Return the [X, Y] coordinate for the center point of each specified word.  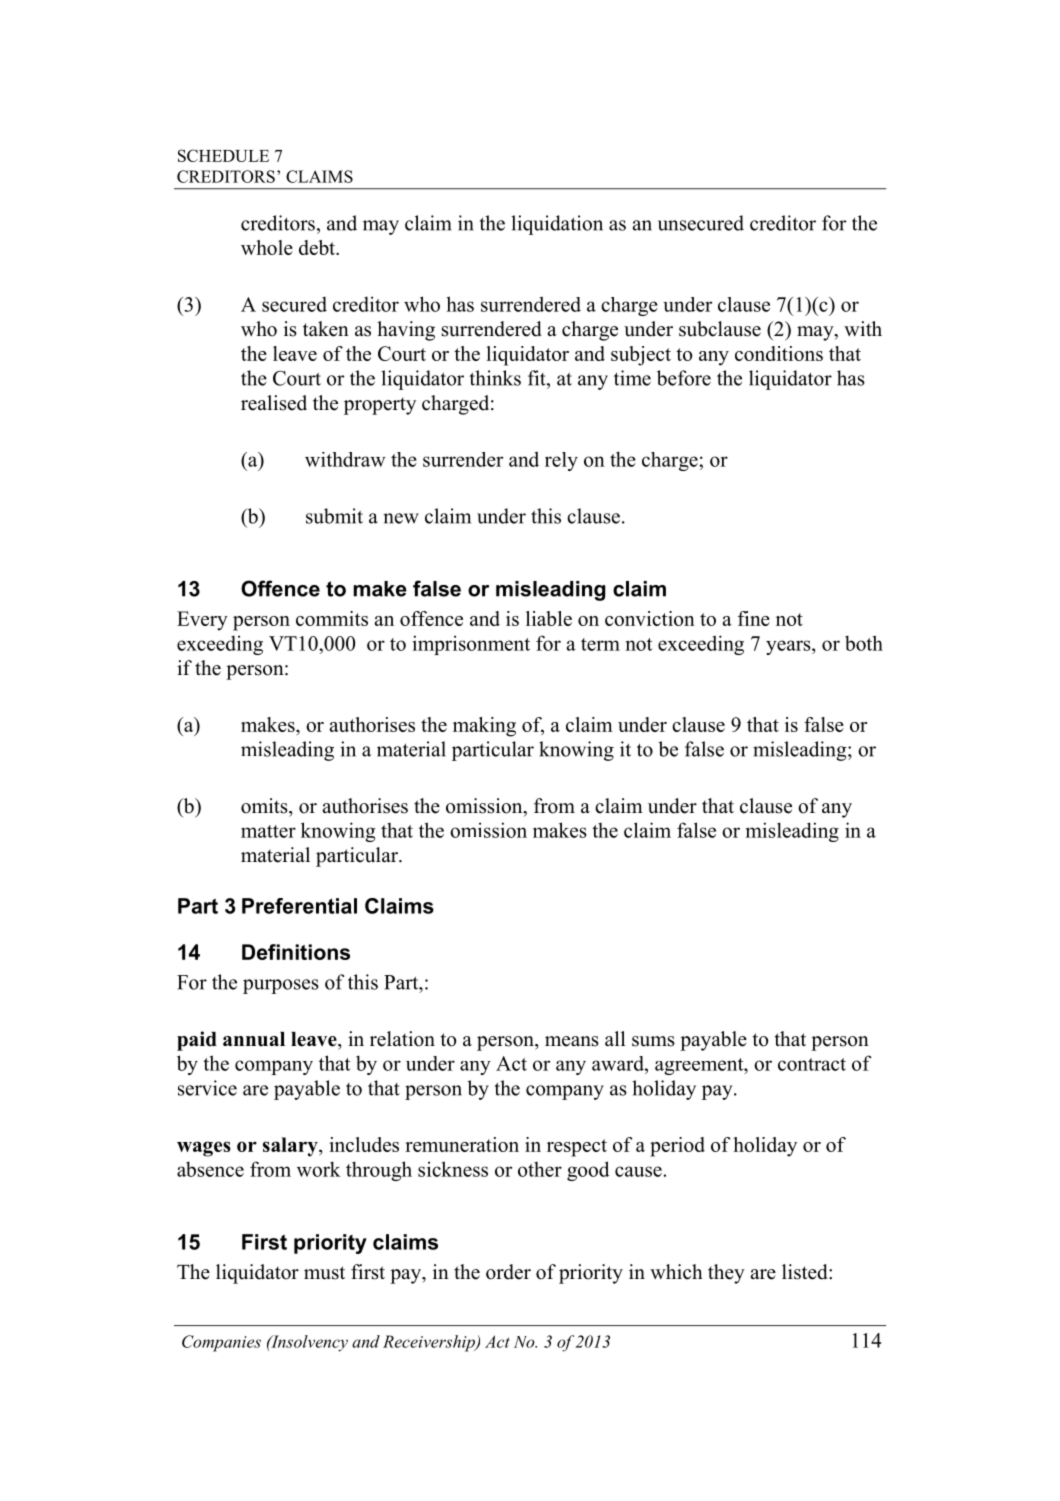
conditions [779, 353]
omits [265, 806]
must [324, 1273]
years [789, 647]
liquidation [557, 225]
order [508, 1272]
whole [267, 247]
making [484, 727]
